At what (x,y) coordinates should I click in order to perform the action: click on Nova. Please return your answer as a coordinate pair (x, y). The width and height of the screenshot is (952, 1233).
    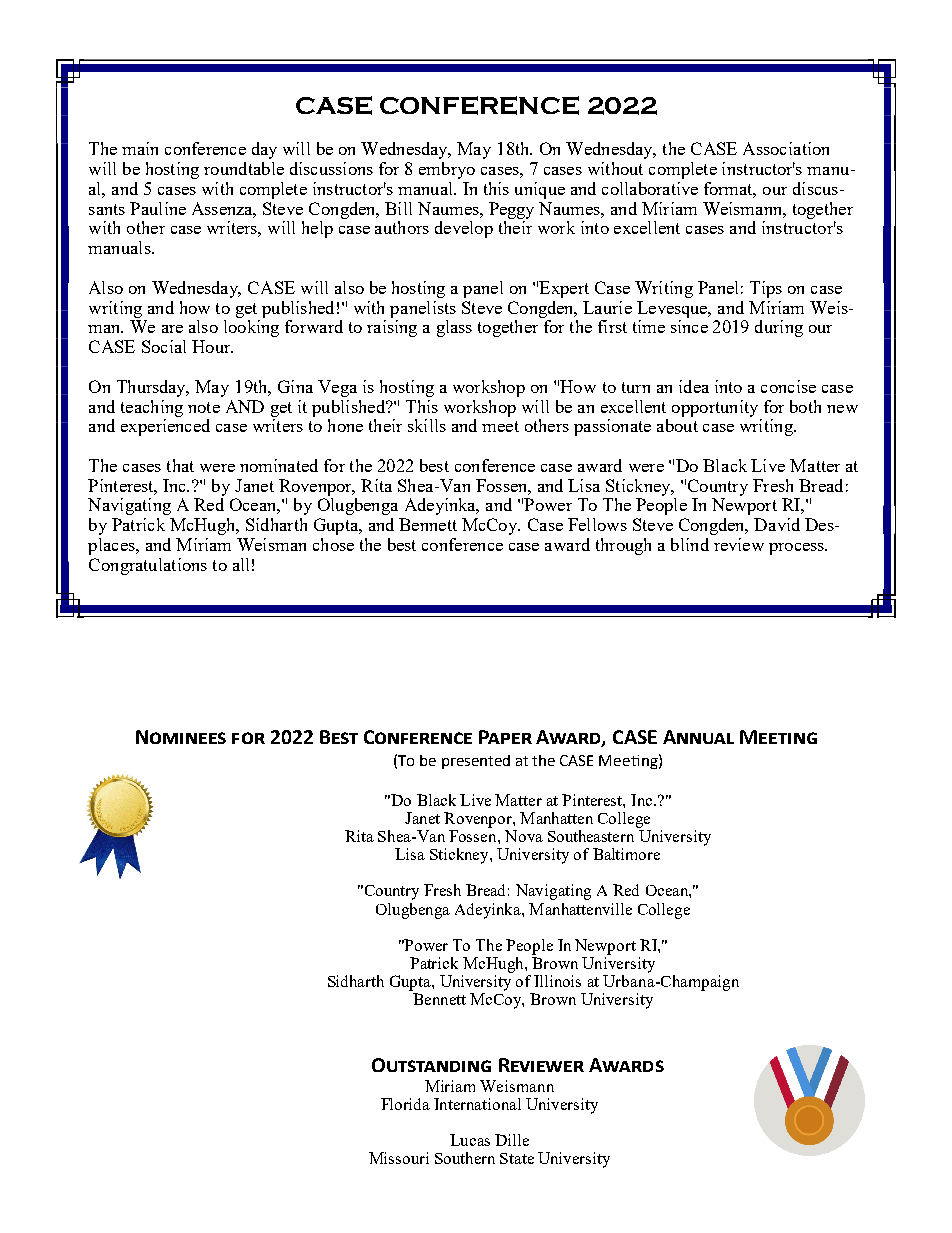
    Looking at the image, I should click on (524, 836).
